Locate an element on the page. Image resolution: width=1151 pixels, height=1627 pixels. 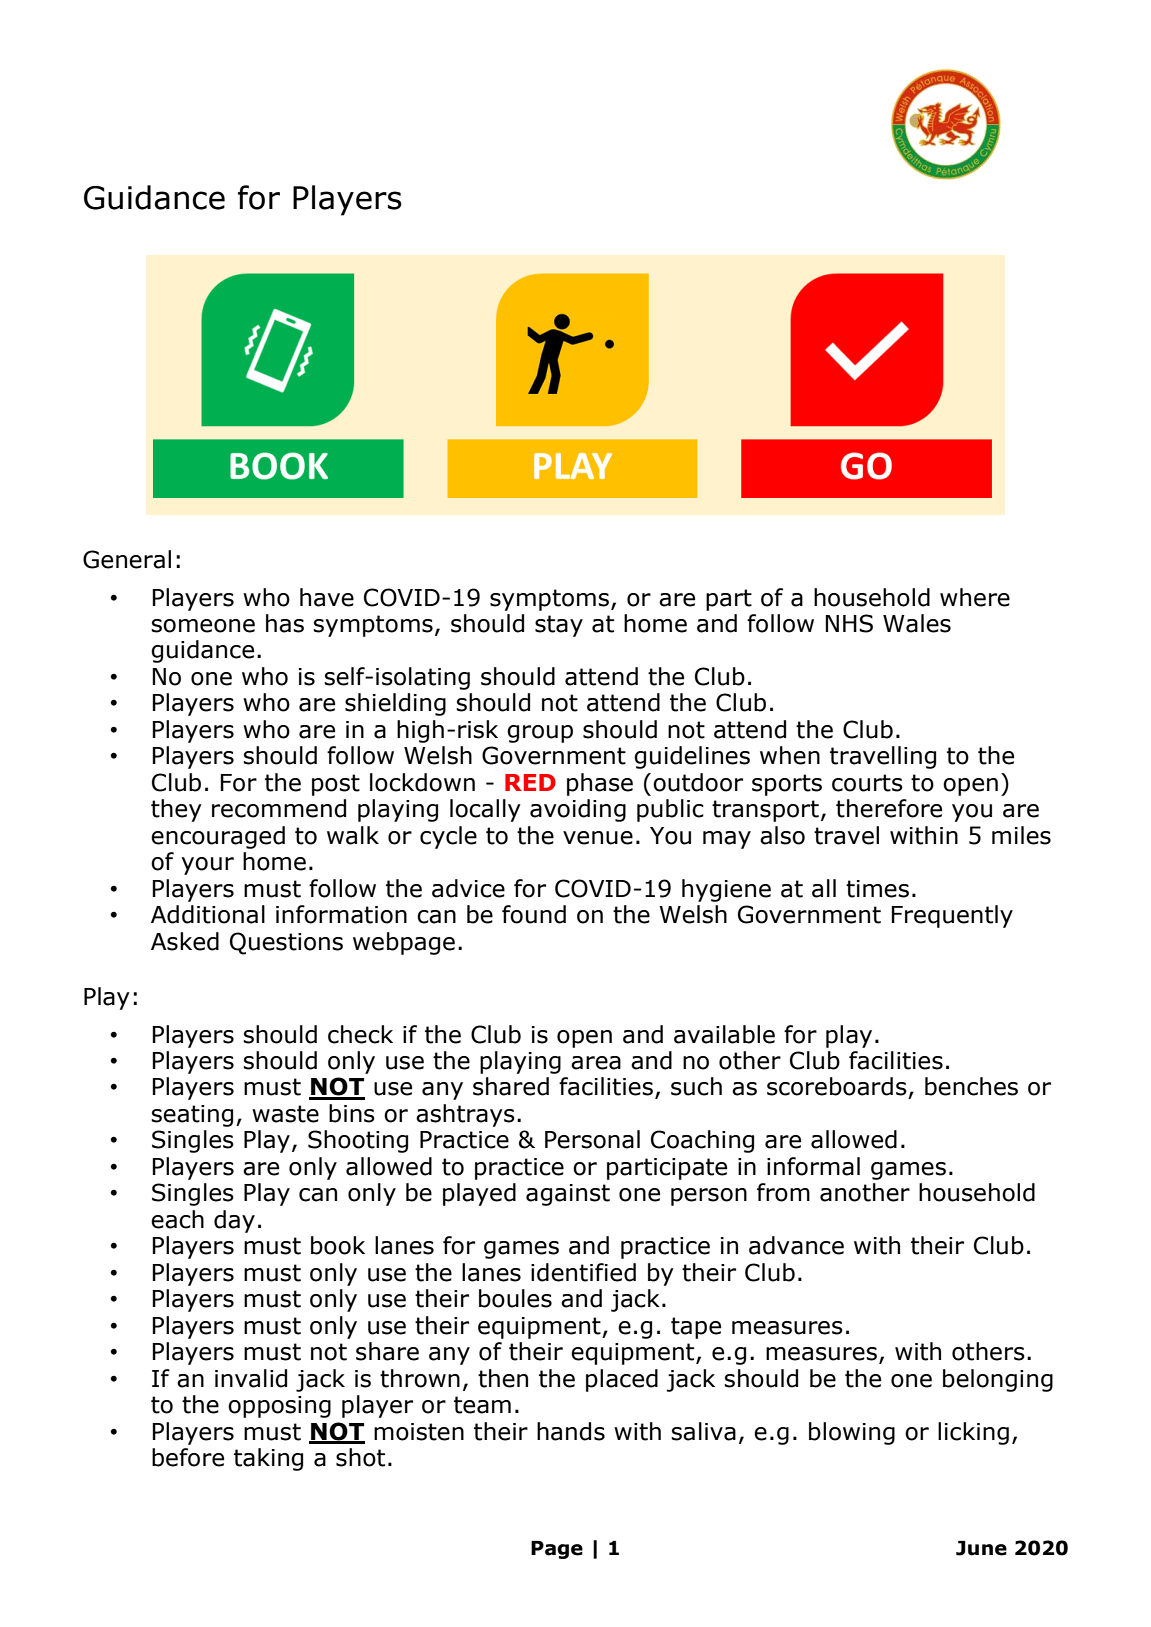
therefore is located at coordinates (889, 808).
